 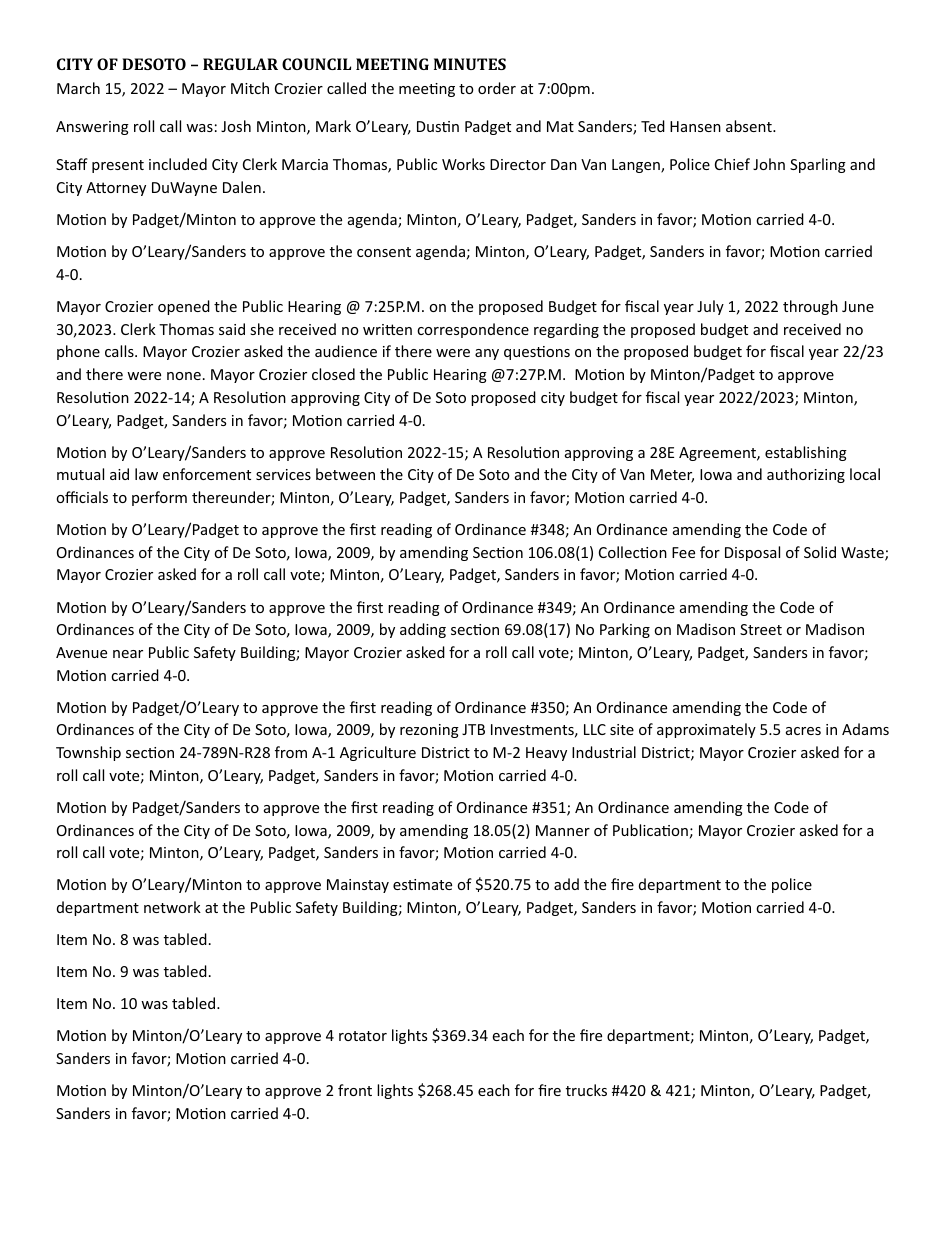 What do you see at coordinates (497, 88) in the screenshot?
I see `order` at bounding box center [497, 88].
